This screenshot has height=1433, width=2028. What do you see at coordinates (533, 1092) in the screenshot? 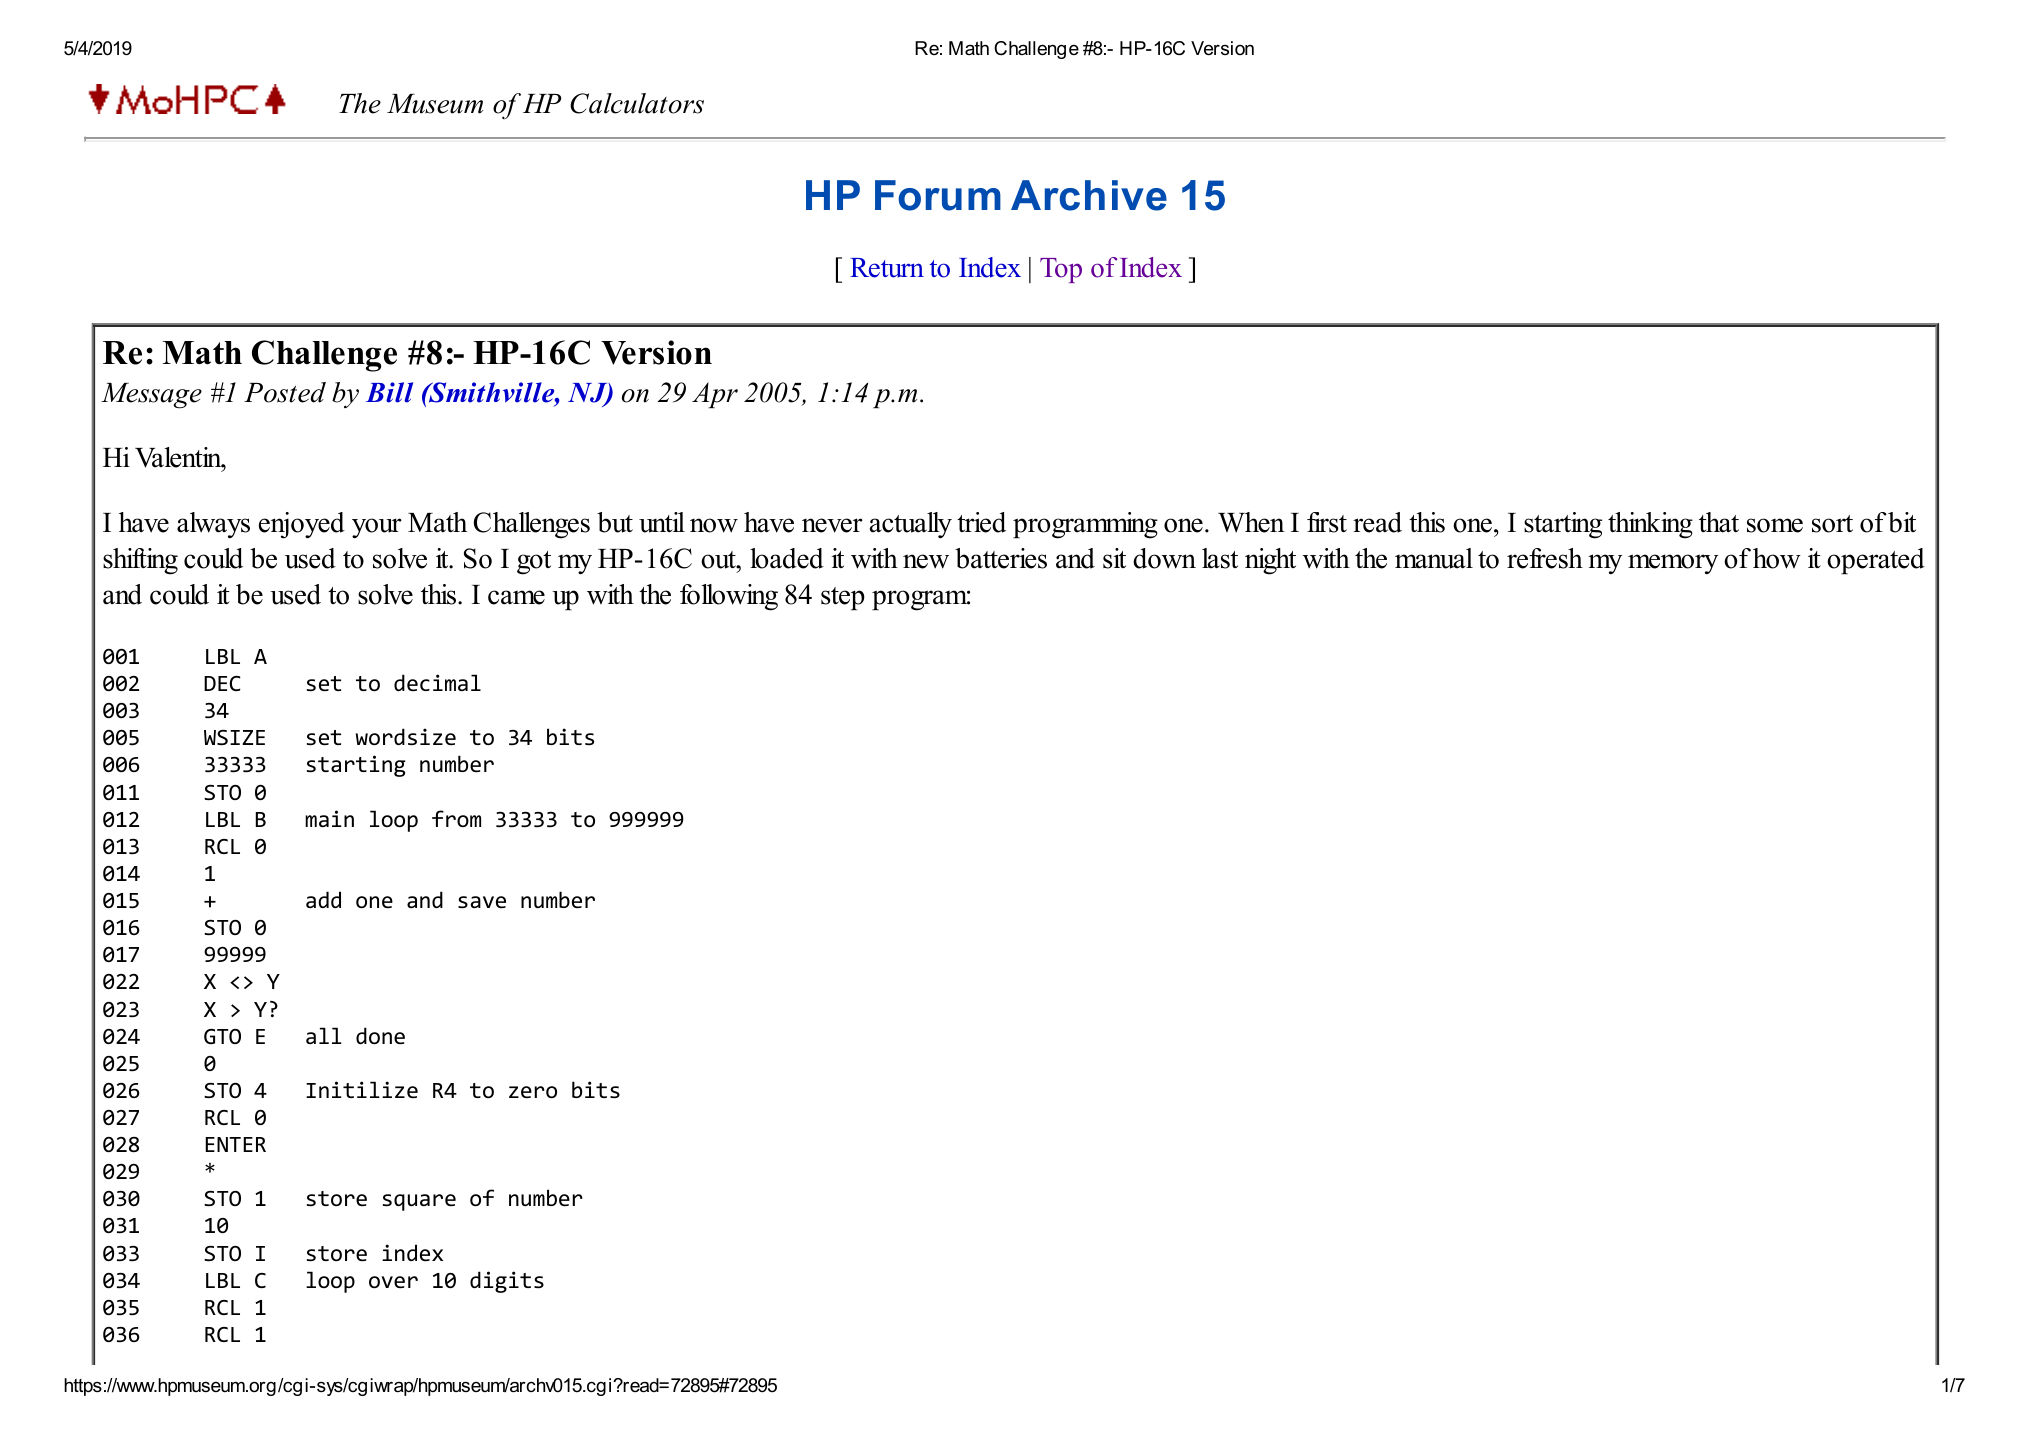
I see `zero` at bounding box center [533, 1092].
